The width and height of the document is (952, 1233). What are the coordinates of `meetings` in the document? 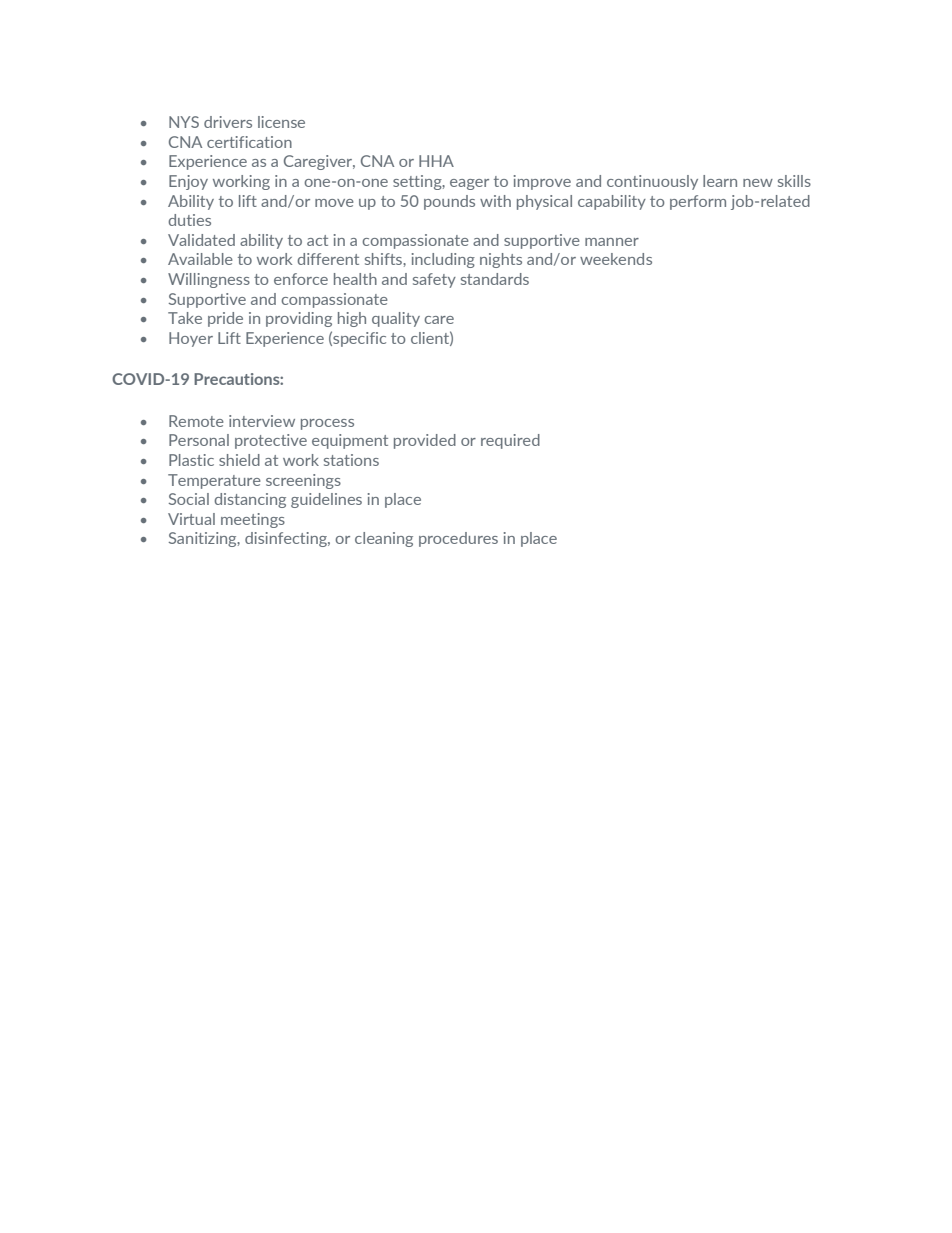 It's located at (253, 520).
